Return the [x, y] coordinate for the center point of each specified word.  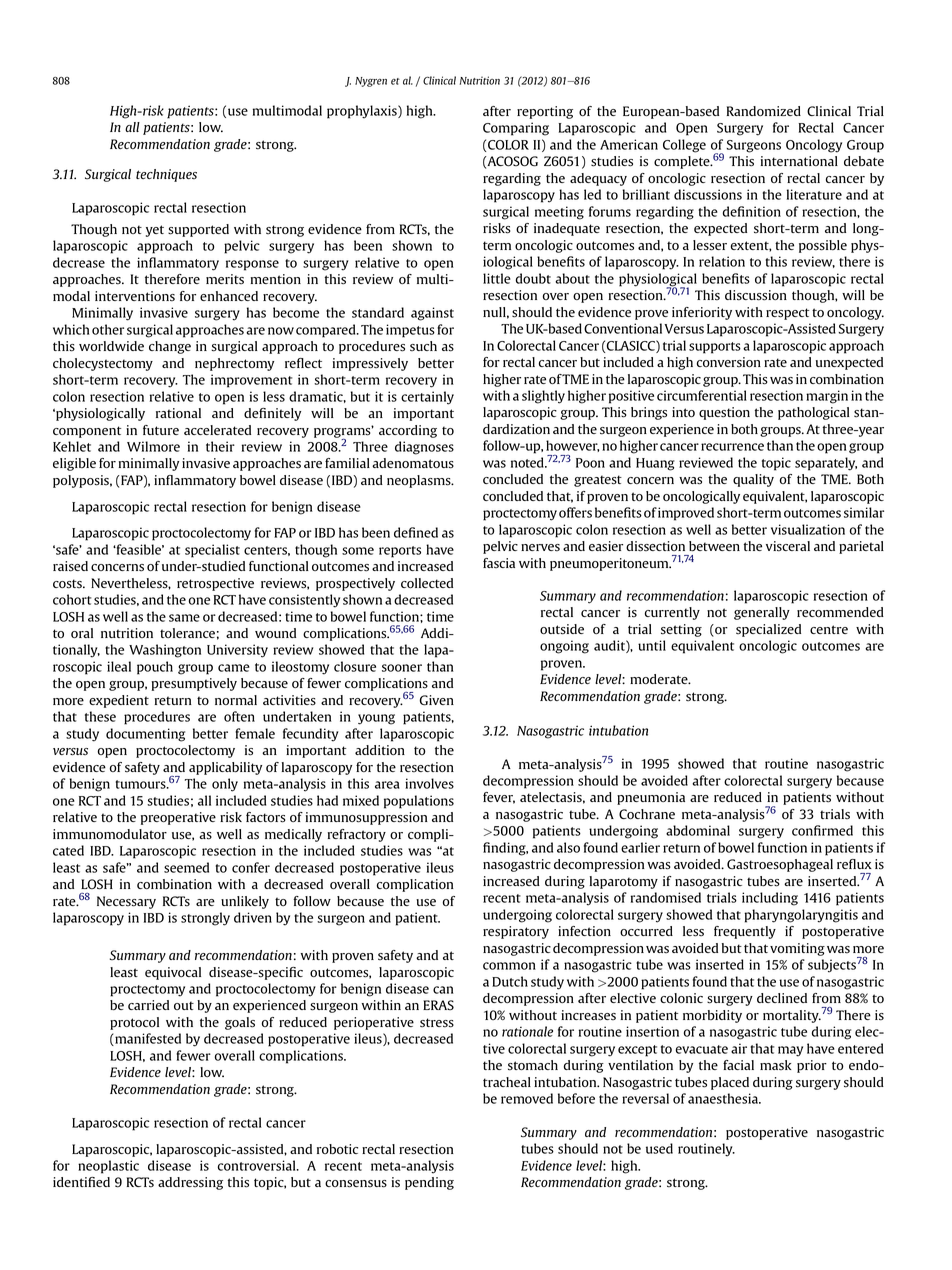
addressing [190, 1183]
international [799, 161]
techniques [166, 175]
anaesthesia [724, 1098]
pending [429, 1183]
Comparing [516, 129]
